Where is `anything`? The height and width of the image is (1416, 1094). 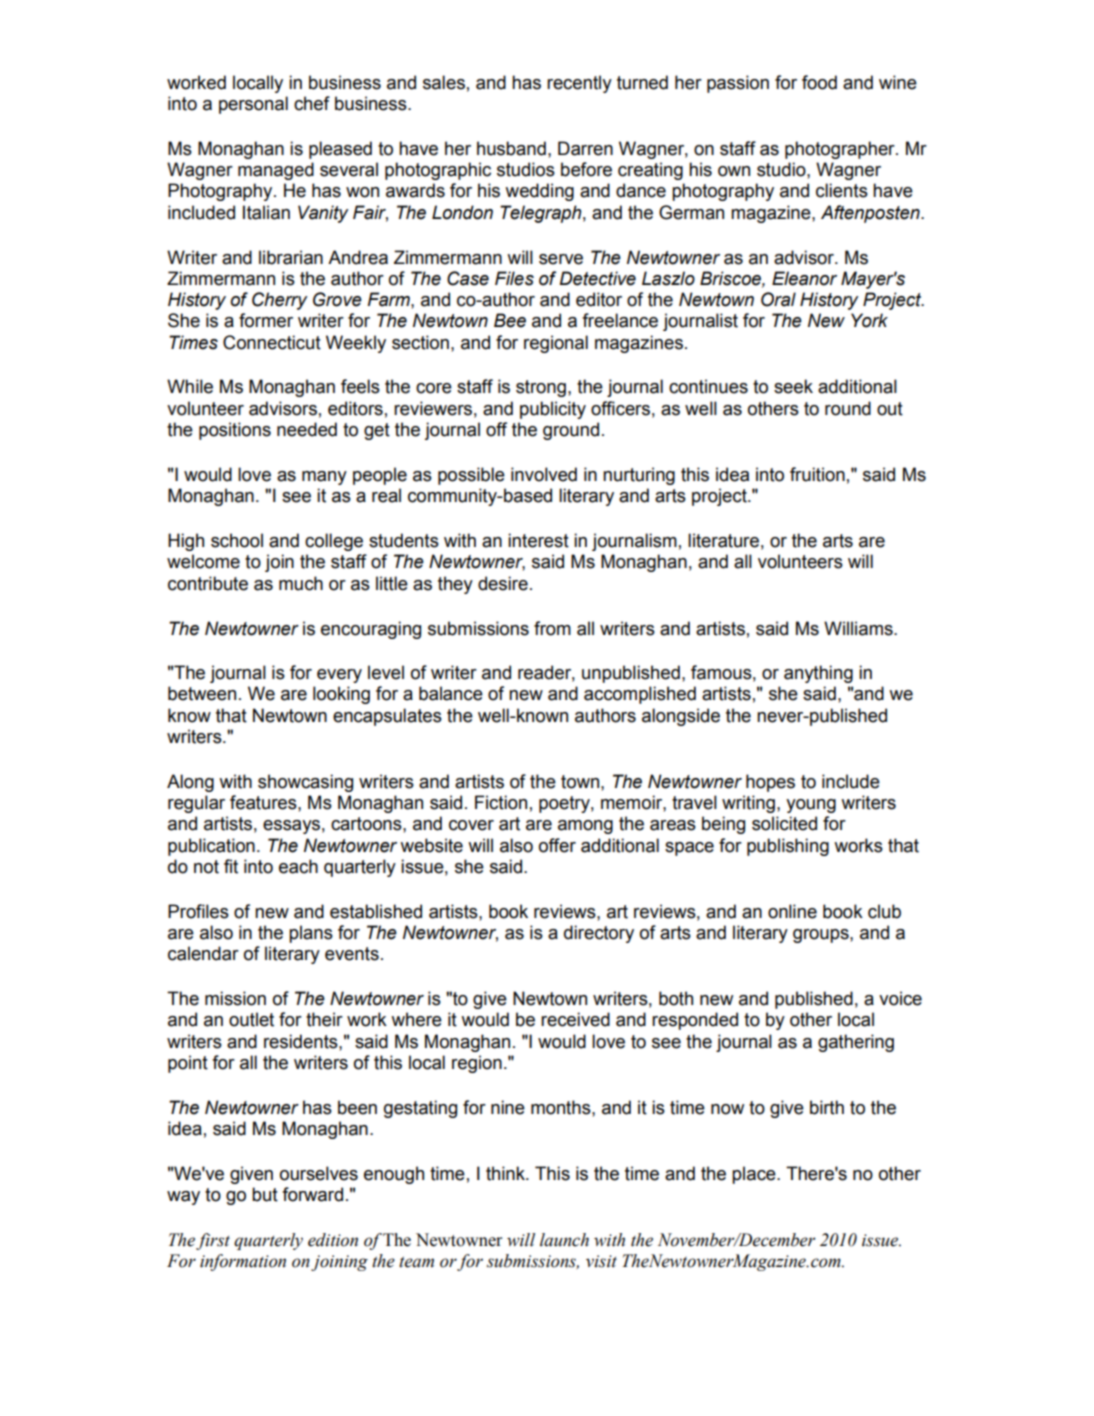 anything is located at coordinates (818, 674).
